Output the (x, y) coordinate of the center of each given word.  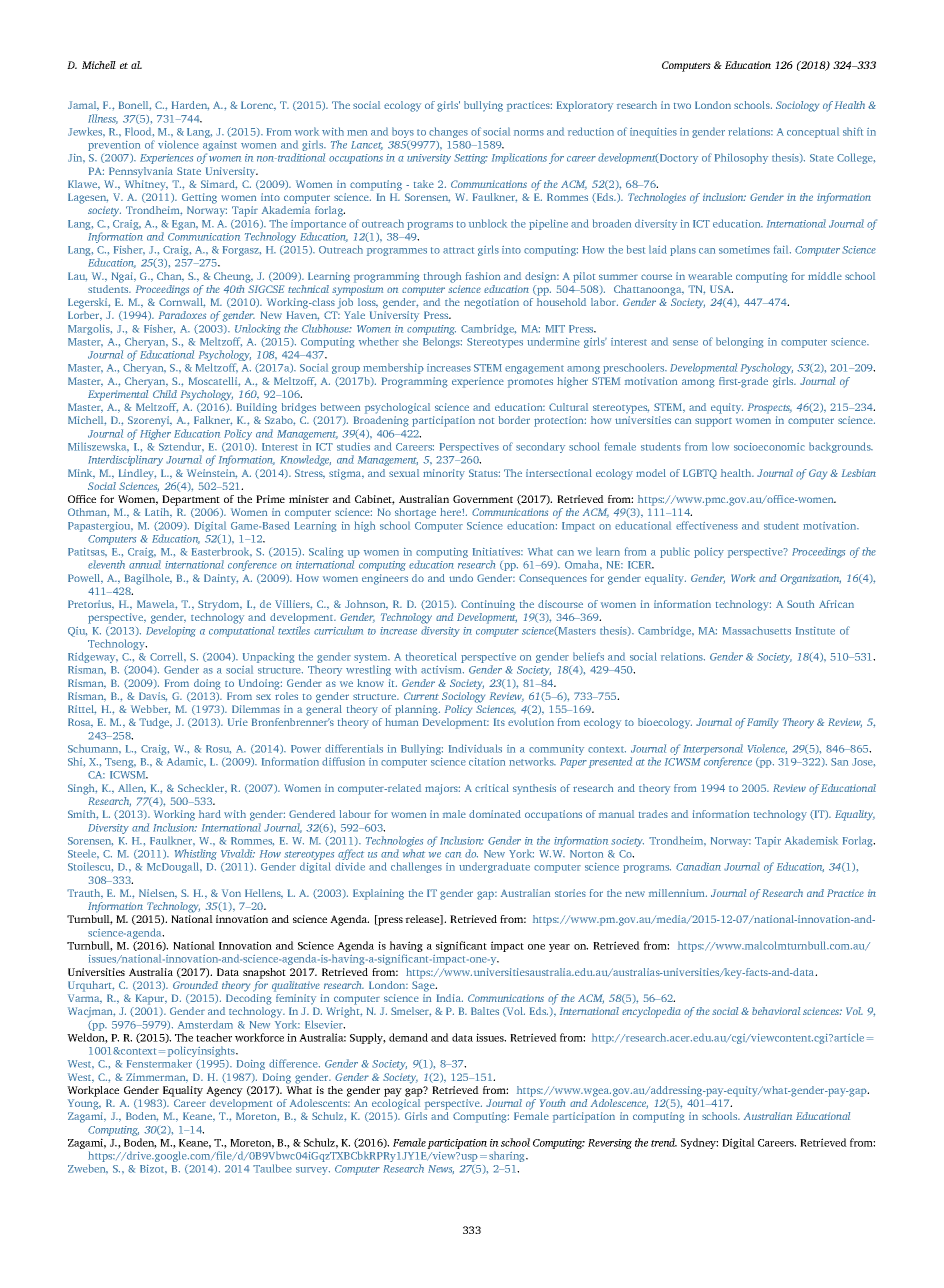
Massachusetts (757, 630)
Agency (224, 1091)
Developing (171, 631)
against (220, 147)
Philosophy (741, 158)
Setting (471, 159)
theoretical (431, 656)
